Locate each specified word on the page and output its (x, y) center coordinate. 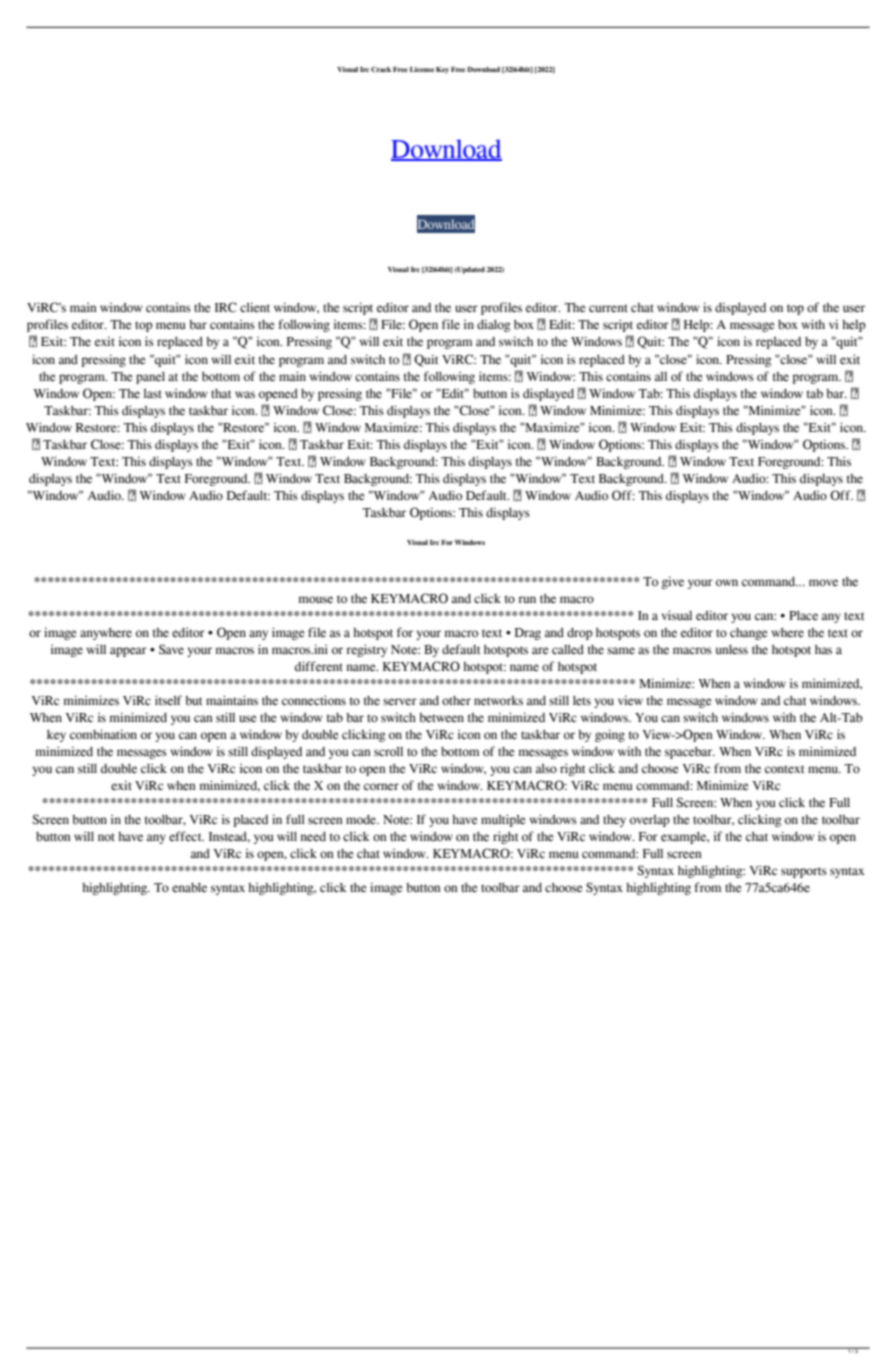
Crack (381, 69)
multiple (503, 820)
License (422, 69)
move (823, 583)
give (673, 582)
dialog (494, 325)
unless (732, 650)
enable (189, 888)
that (221, 393)
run (527, 599)
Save (171, 649)
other (456, 701)
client (255, 307)
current (608, 308)
